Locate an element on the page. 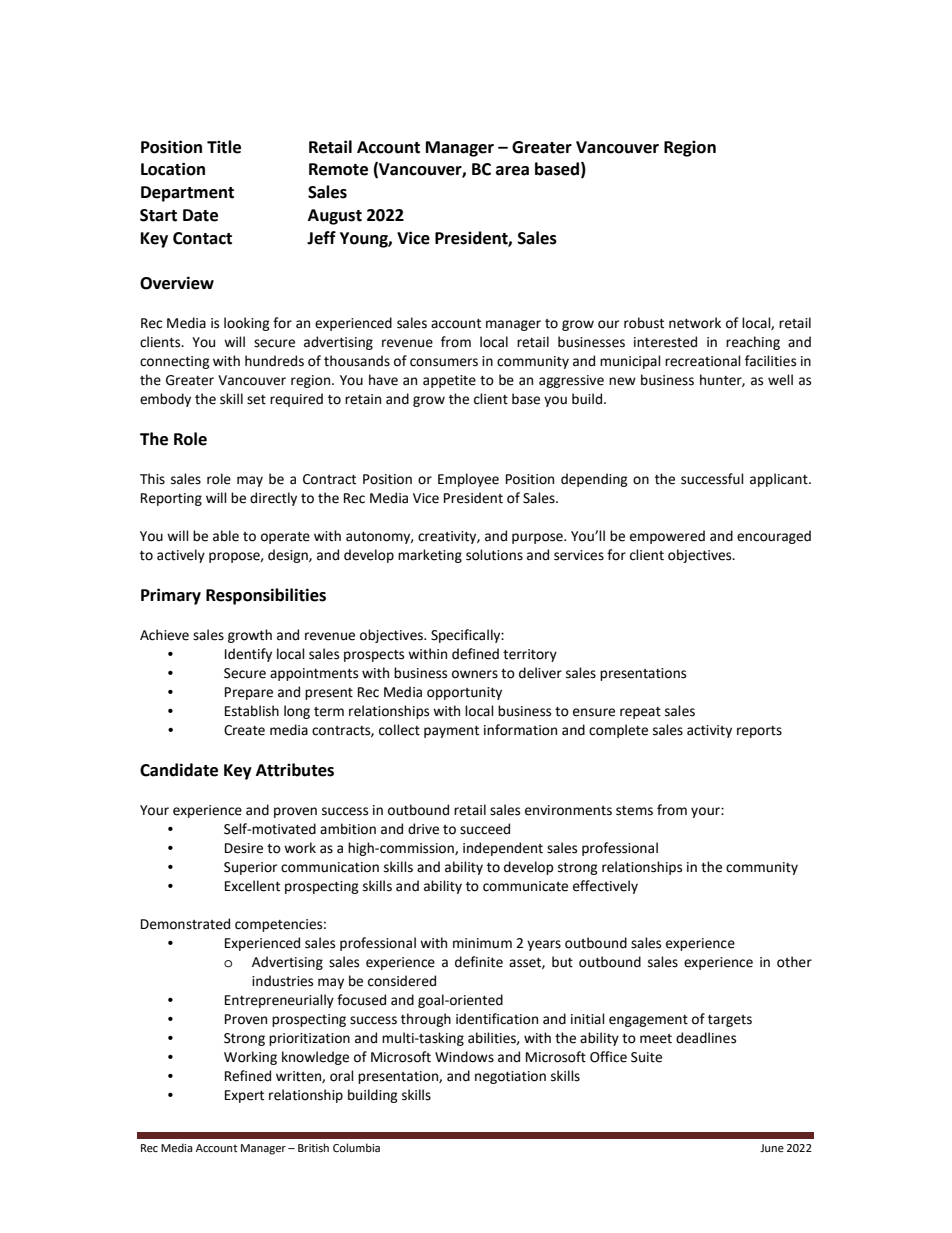 This image has height=1233, width=952. negotiation is located at coordinates (510, 1077).
